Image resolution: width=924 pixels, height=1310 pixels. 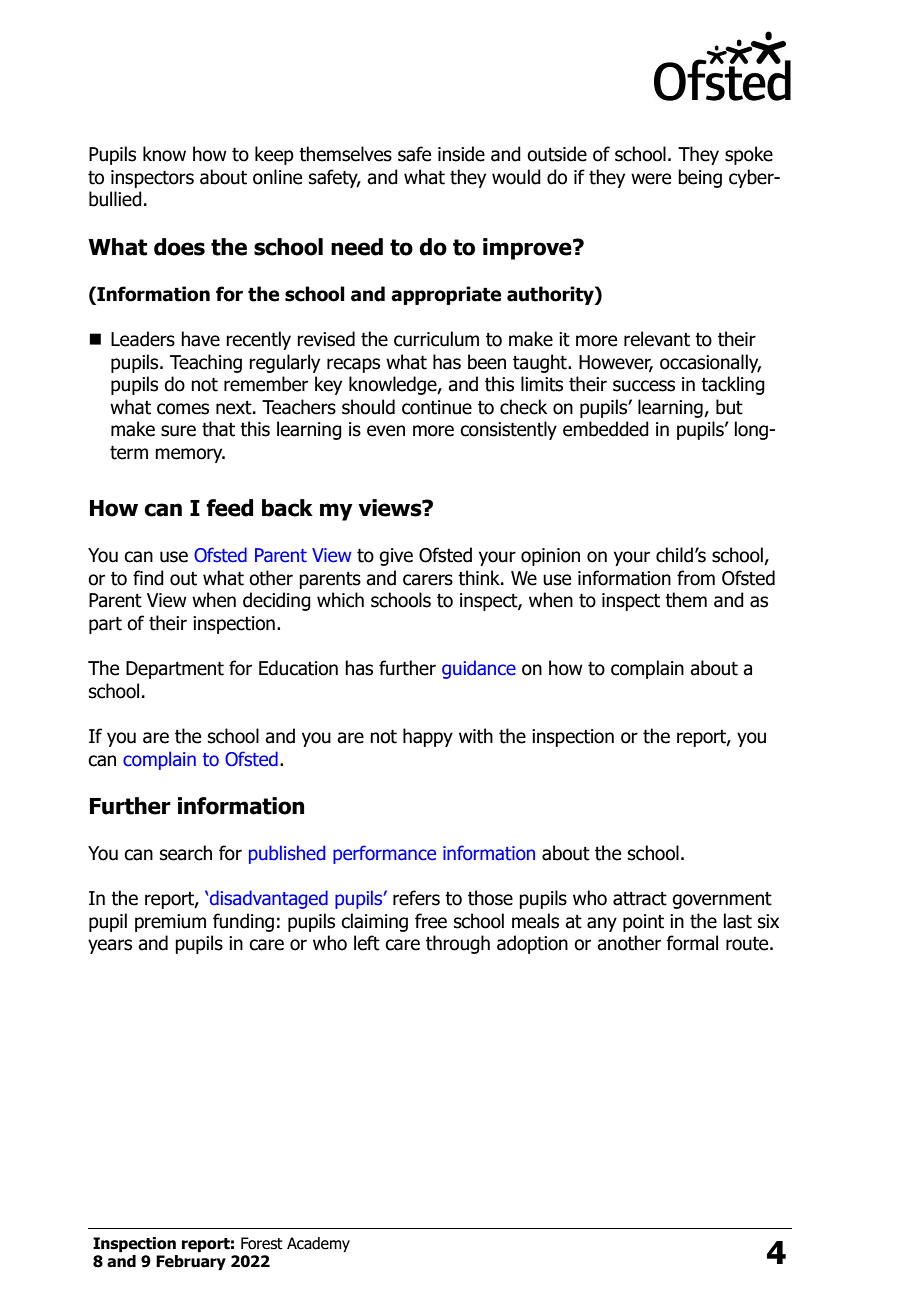 I want to click on from, so click(x=696, y=578).
